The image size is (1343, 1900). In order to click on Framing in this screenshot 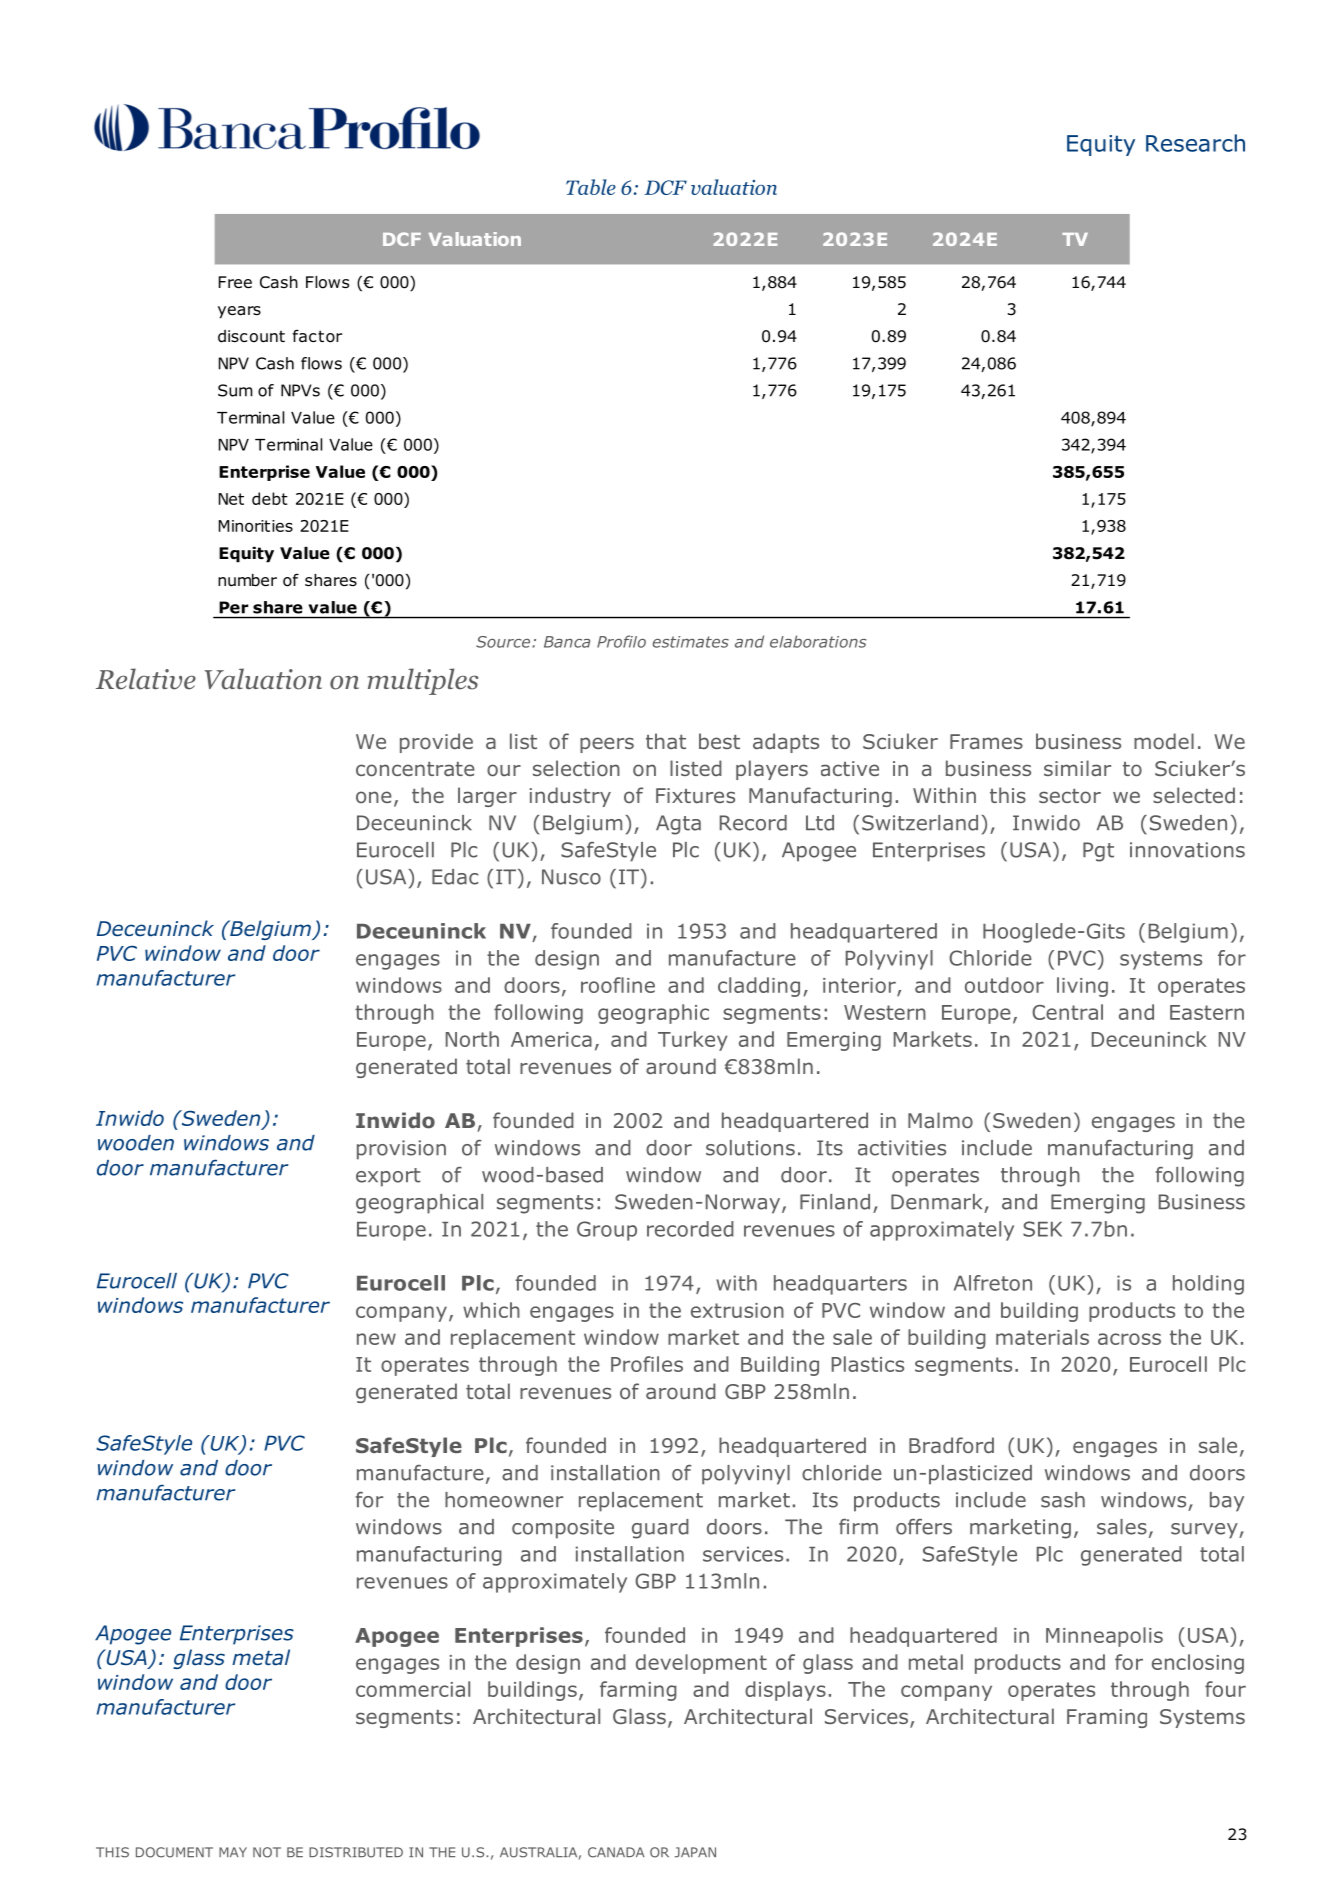, I will do `click(1107, 1718)`.
